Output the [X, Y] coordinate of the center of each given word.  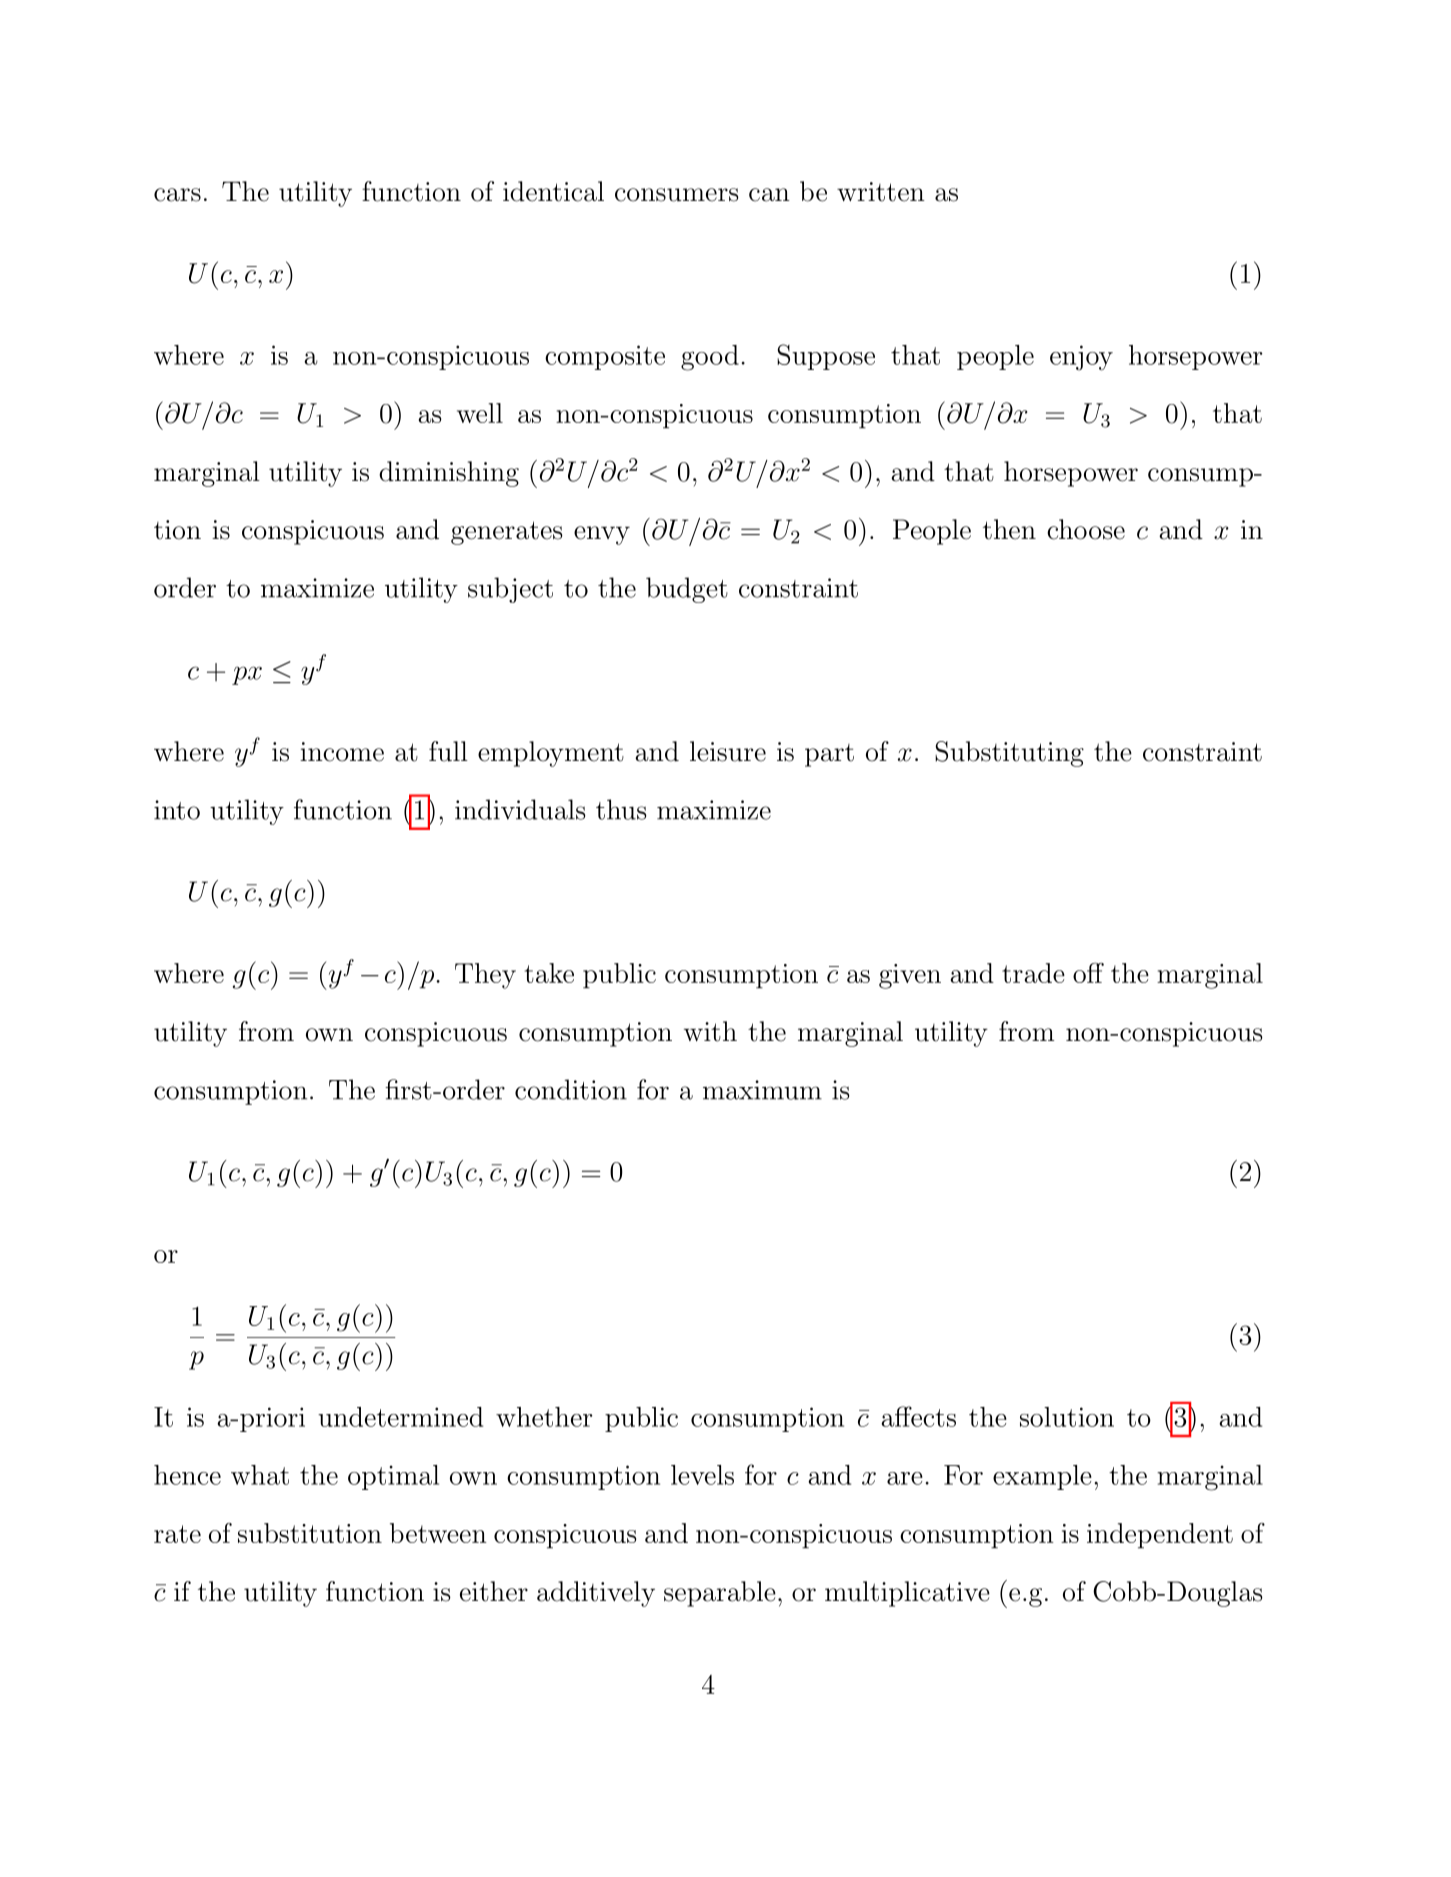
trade [1033, 973]
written [881, 192]
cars [177, 195]
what [260, 1475]
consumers [677, 195]
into [177, 810]
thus [621, 809]
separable [720, 1594]
